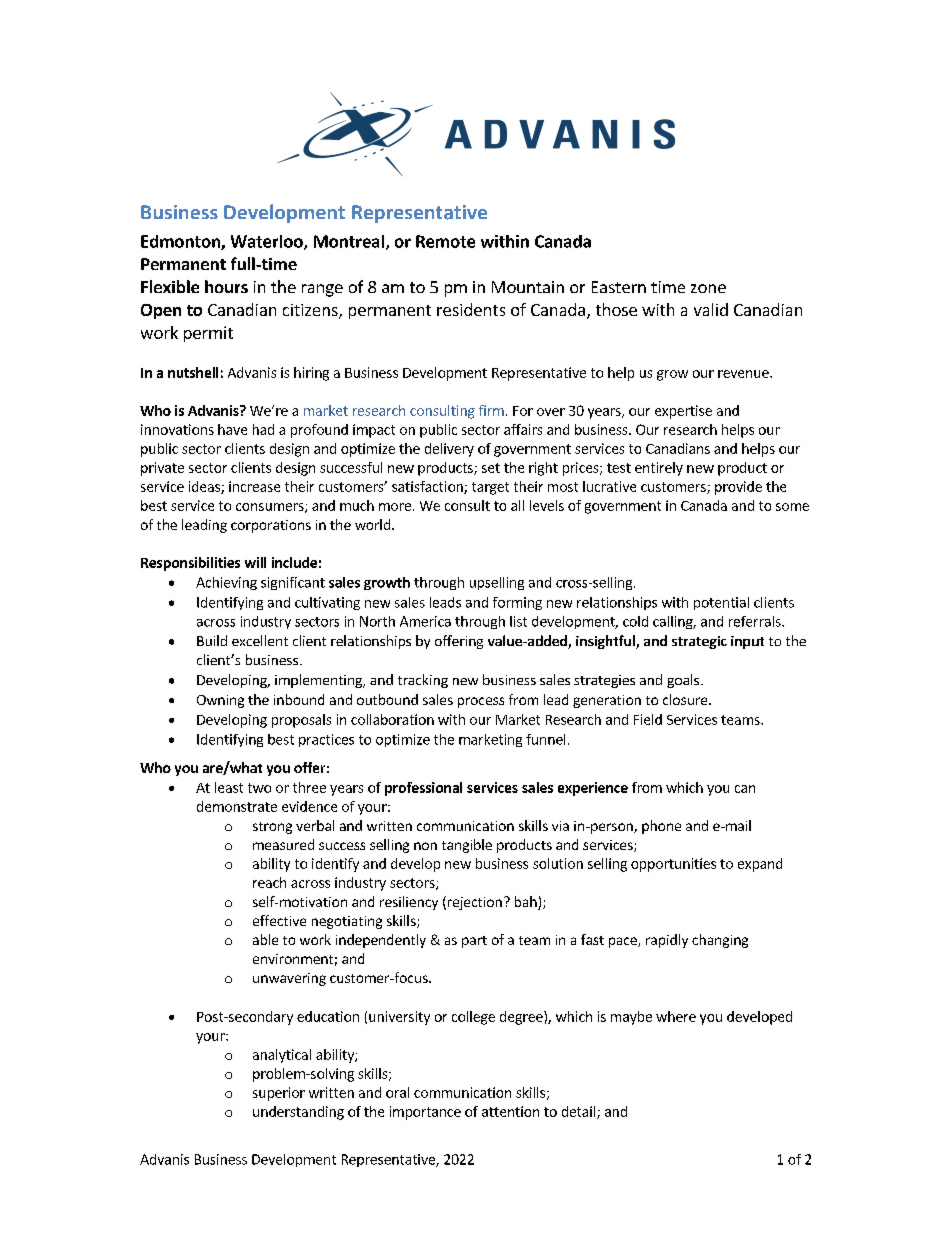 This document has height=1233, width=952. What do you see at coordinates (467, 846) in the document?
I see `tangible` at bounding box center [467, 846].
